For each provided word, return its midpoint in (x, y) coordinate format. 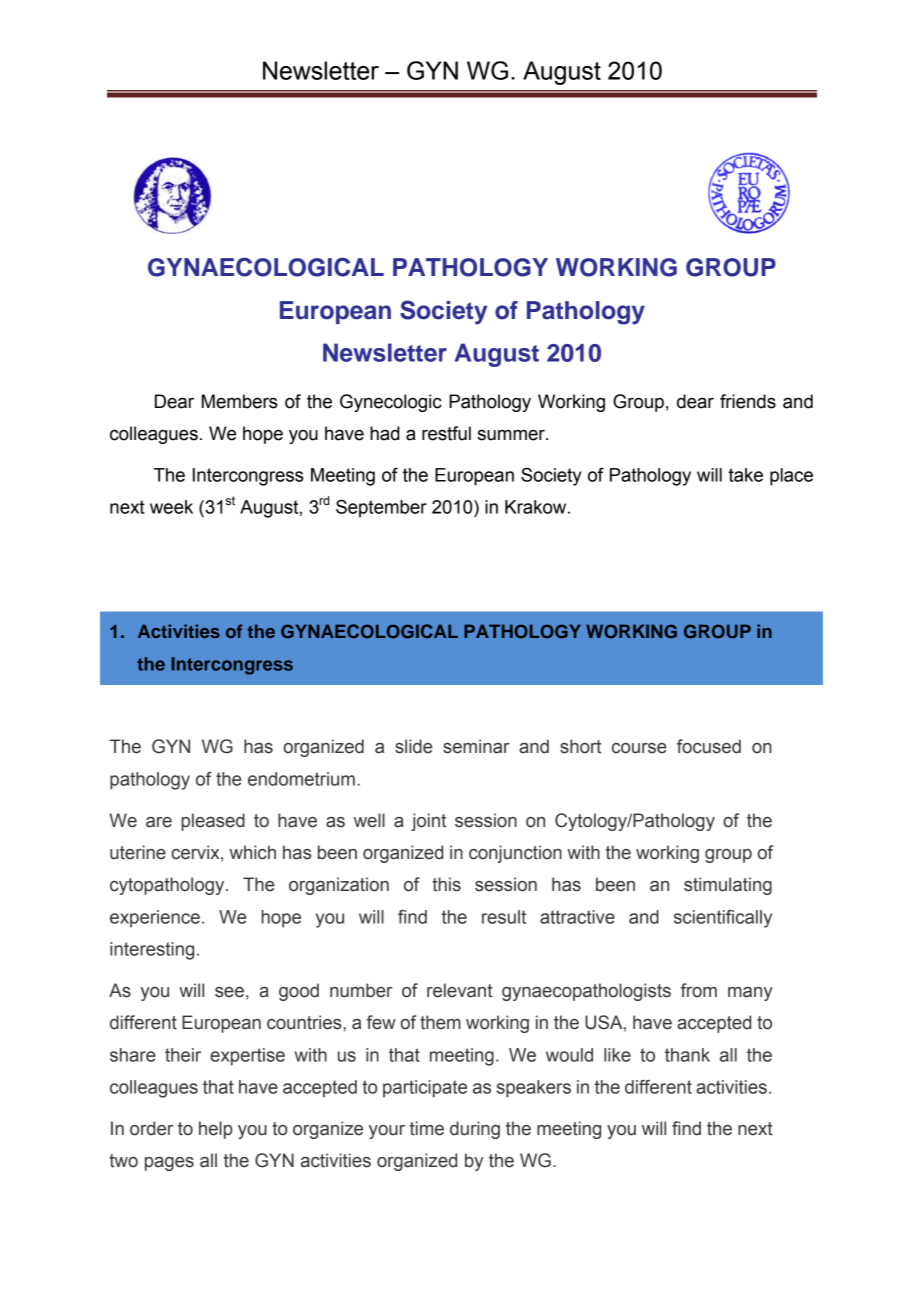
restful (446, 433)
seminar (476, 746)
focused (709, 746)
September (381, 509)
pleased (213, 822)
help (216, 1130)
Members (240, 401)
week (171, 507)
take (745, 475)
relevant (460, 990)
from (699, 990)
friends (748, 401)
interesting (152, 951)
